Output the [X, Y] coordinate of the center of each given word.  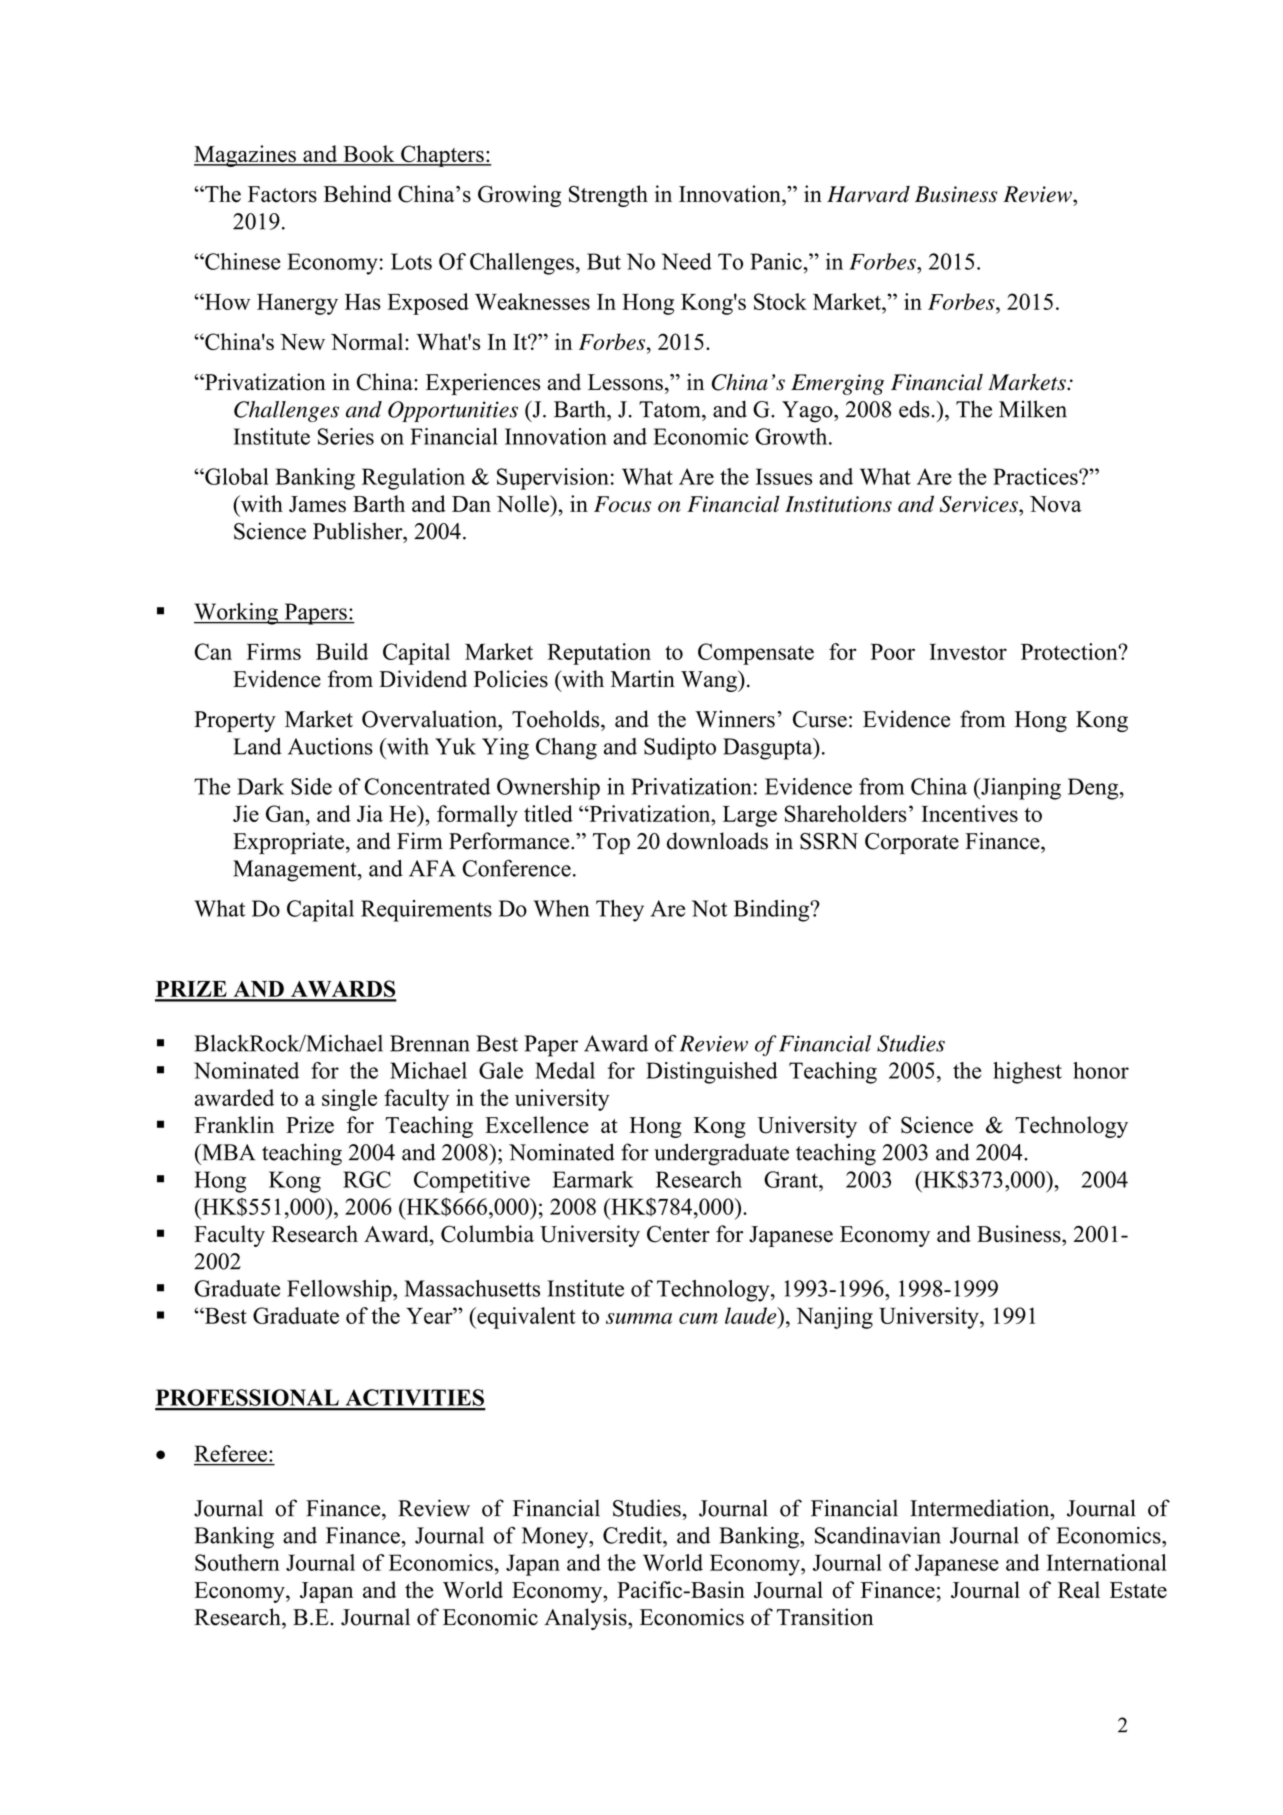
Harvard [868, 194]
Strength [608, 196]
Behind [358, 194]
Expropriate [290, 843]
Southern [237, 1562]
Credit [633, 1535]
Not [709, 908]
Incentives [969, 813]
